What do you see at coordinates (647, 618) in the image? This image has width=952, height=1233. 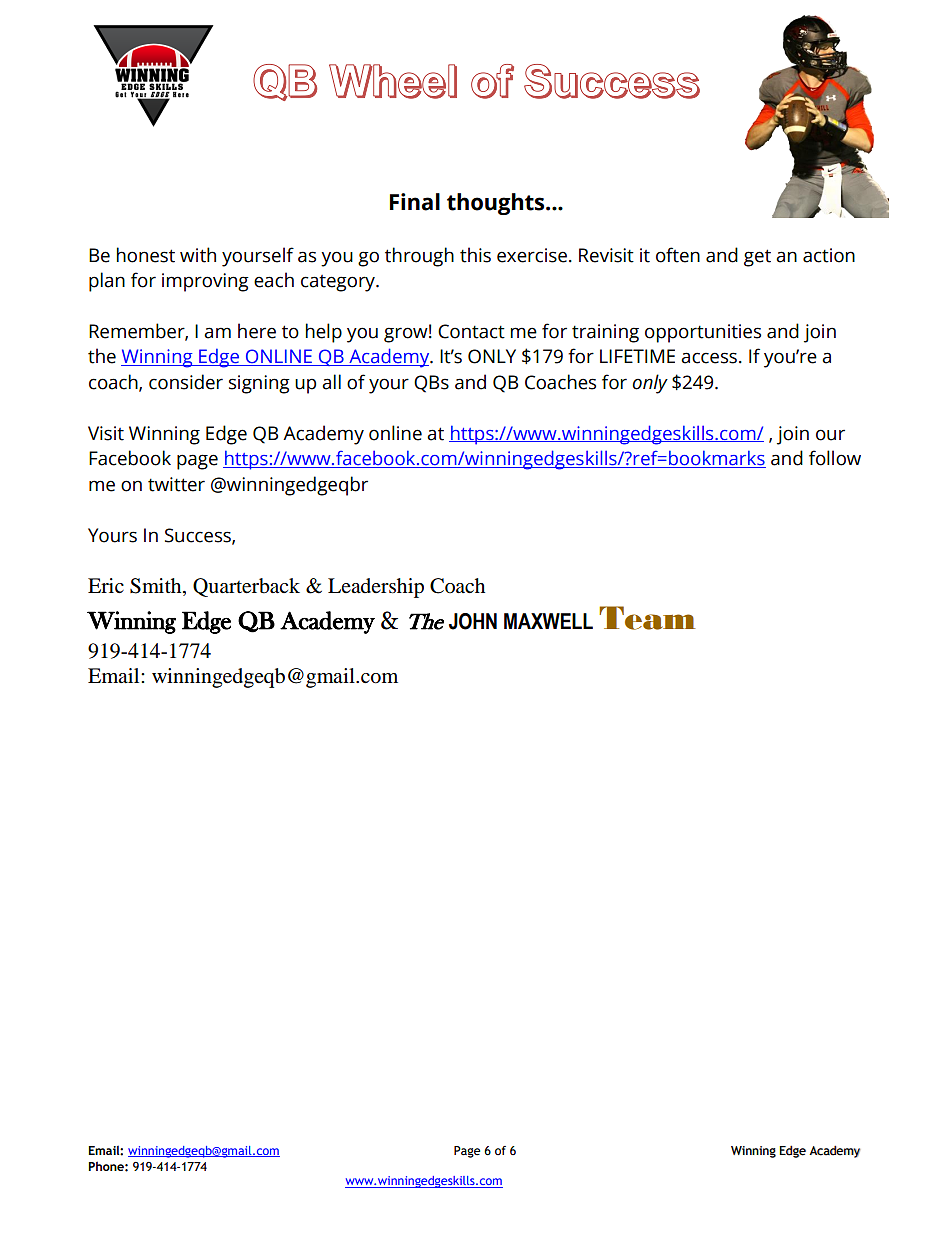 I see `Team` at bounding box center [647, 618].
